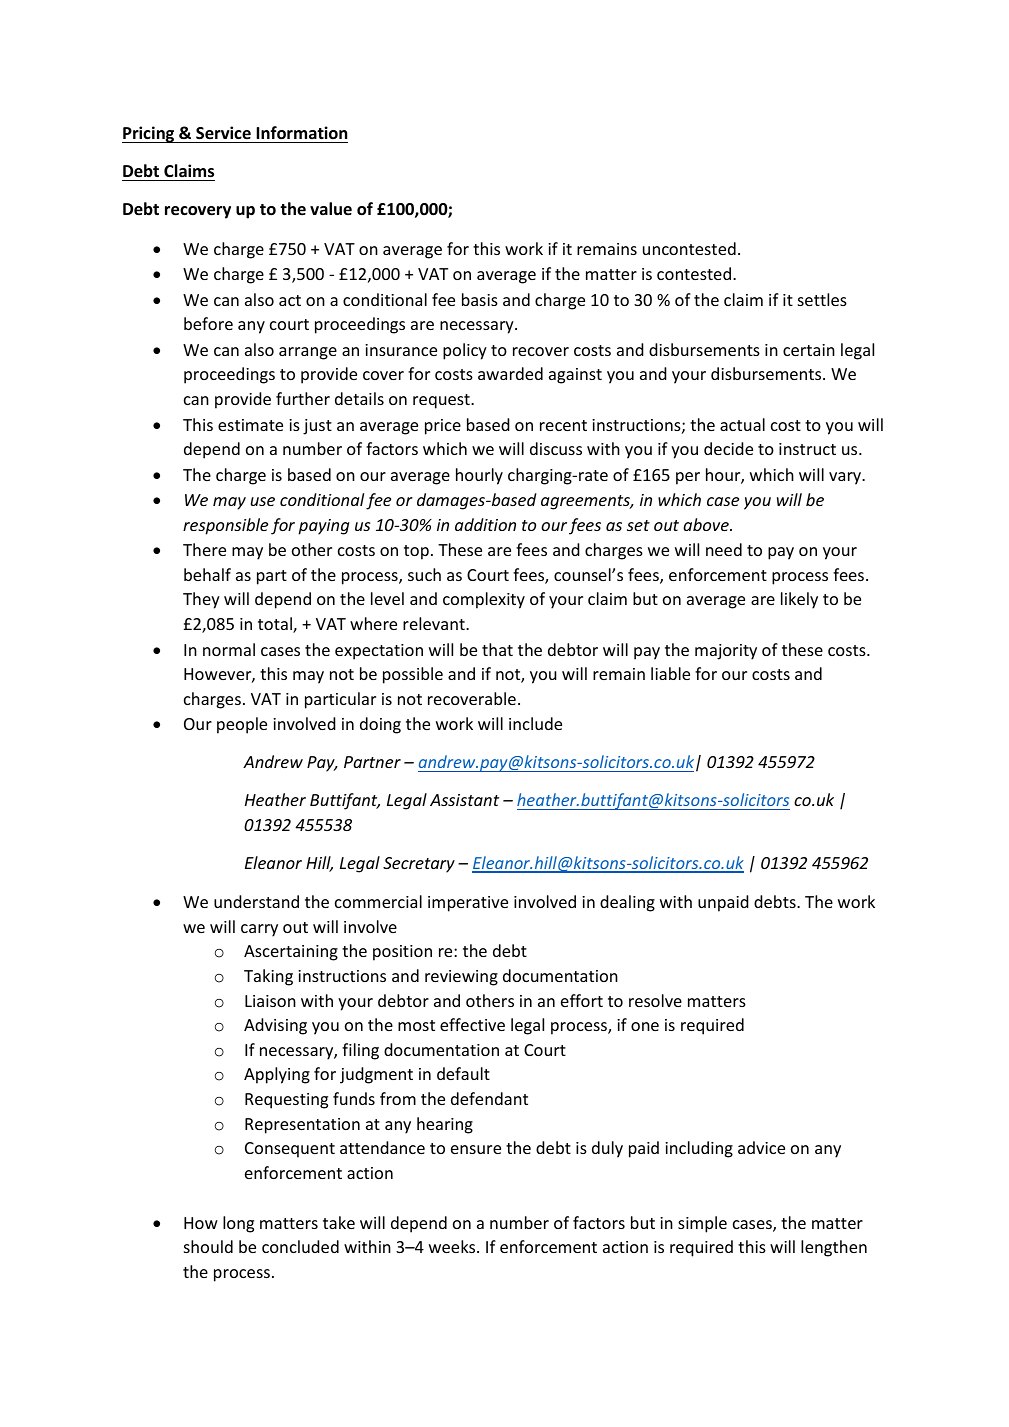  Describe the element at coordinates (702, 1224) in the page. I see `simple` at that location.
